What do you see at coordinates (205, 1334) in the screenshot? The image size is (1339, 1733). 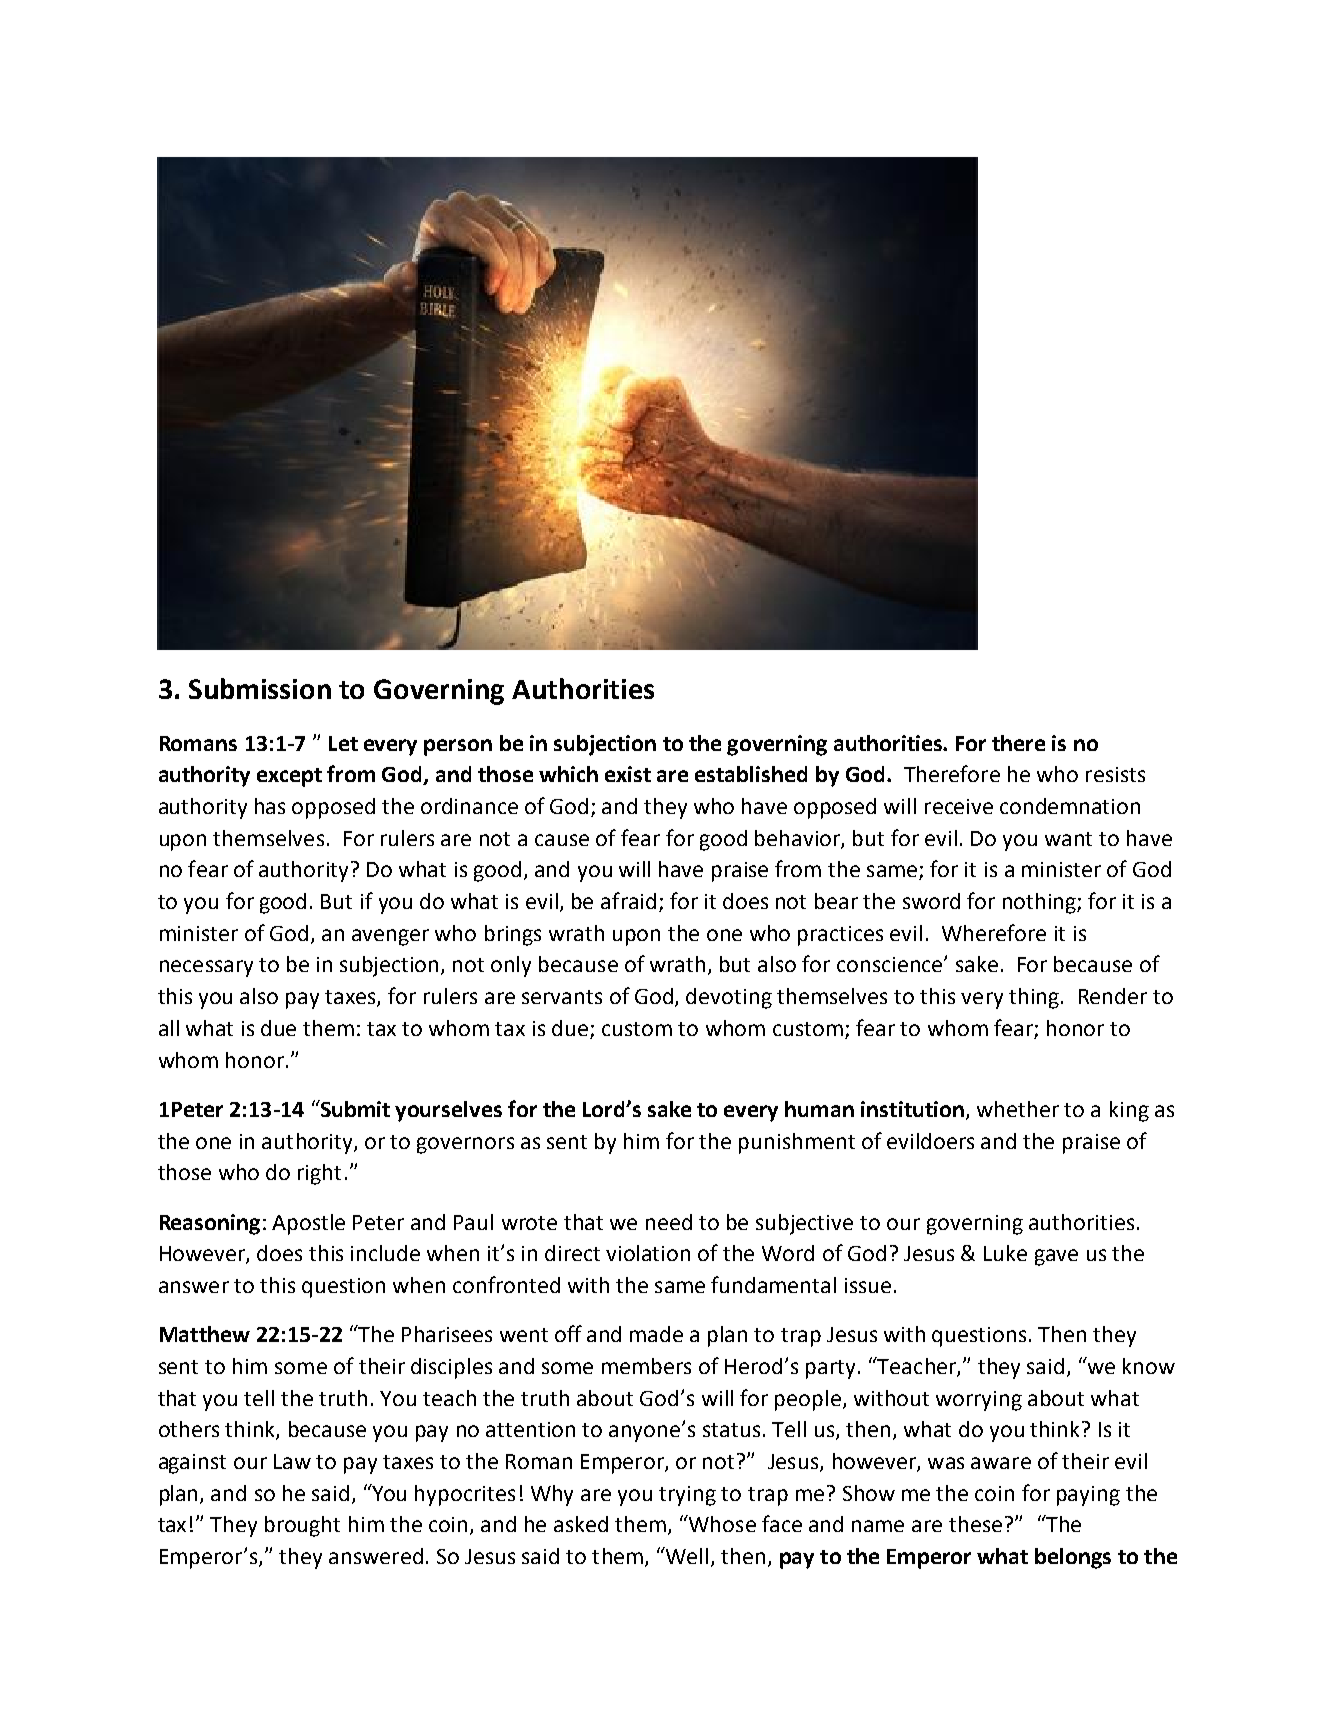 I see `Matthew` at bounding box center [205, 1334].
